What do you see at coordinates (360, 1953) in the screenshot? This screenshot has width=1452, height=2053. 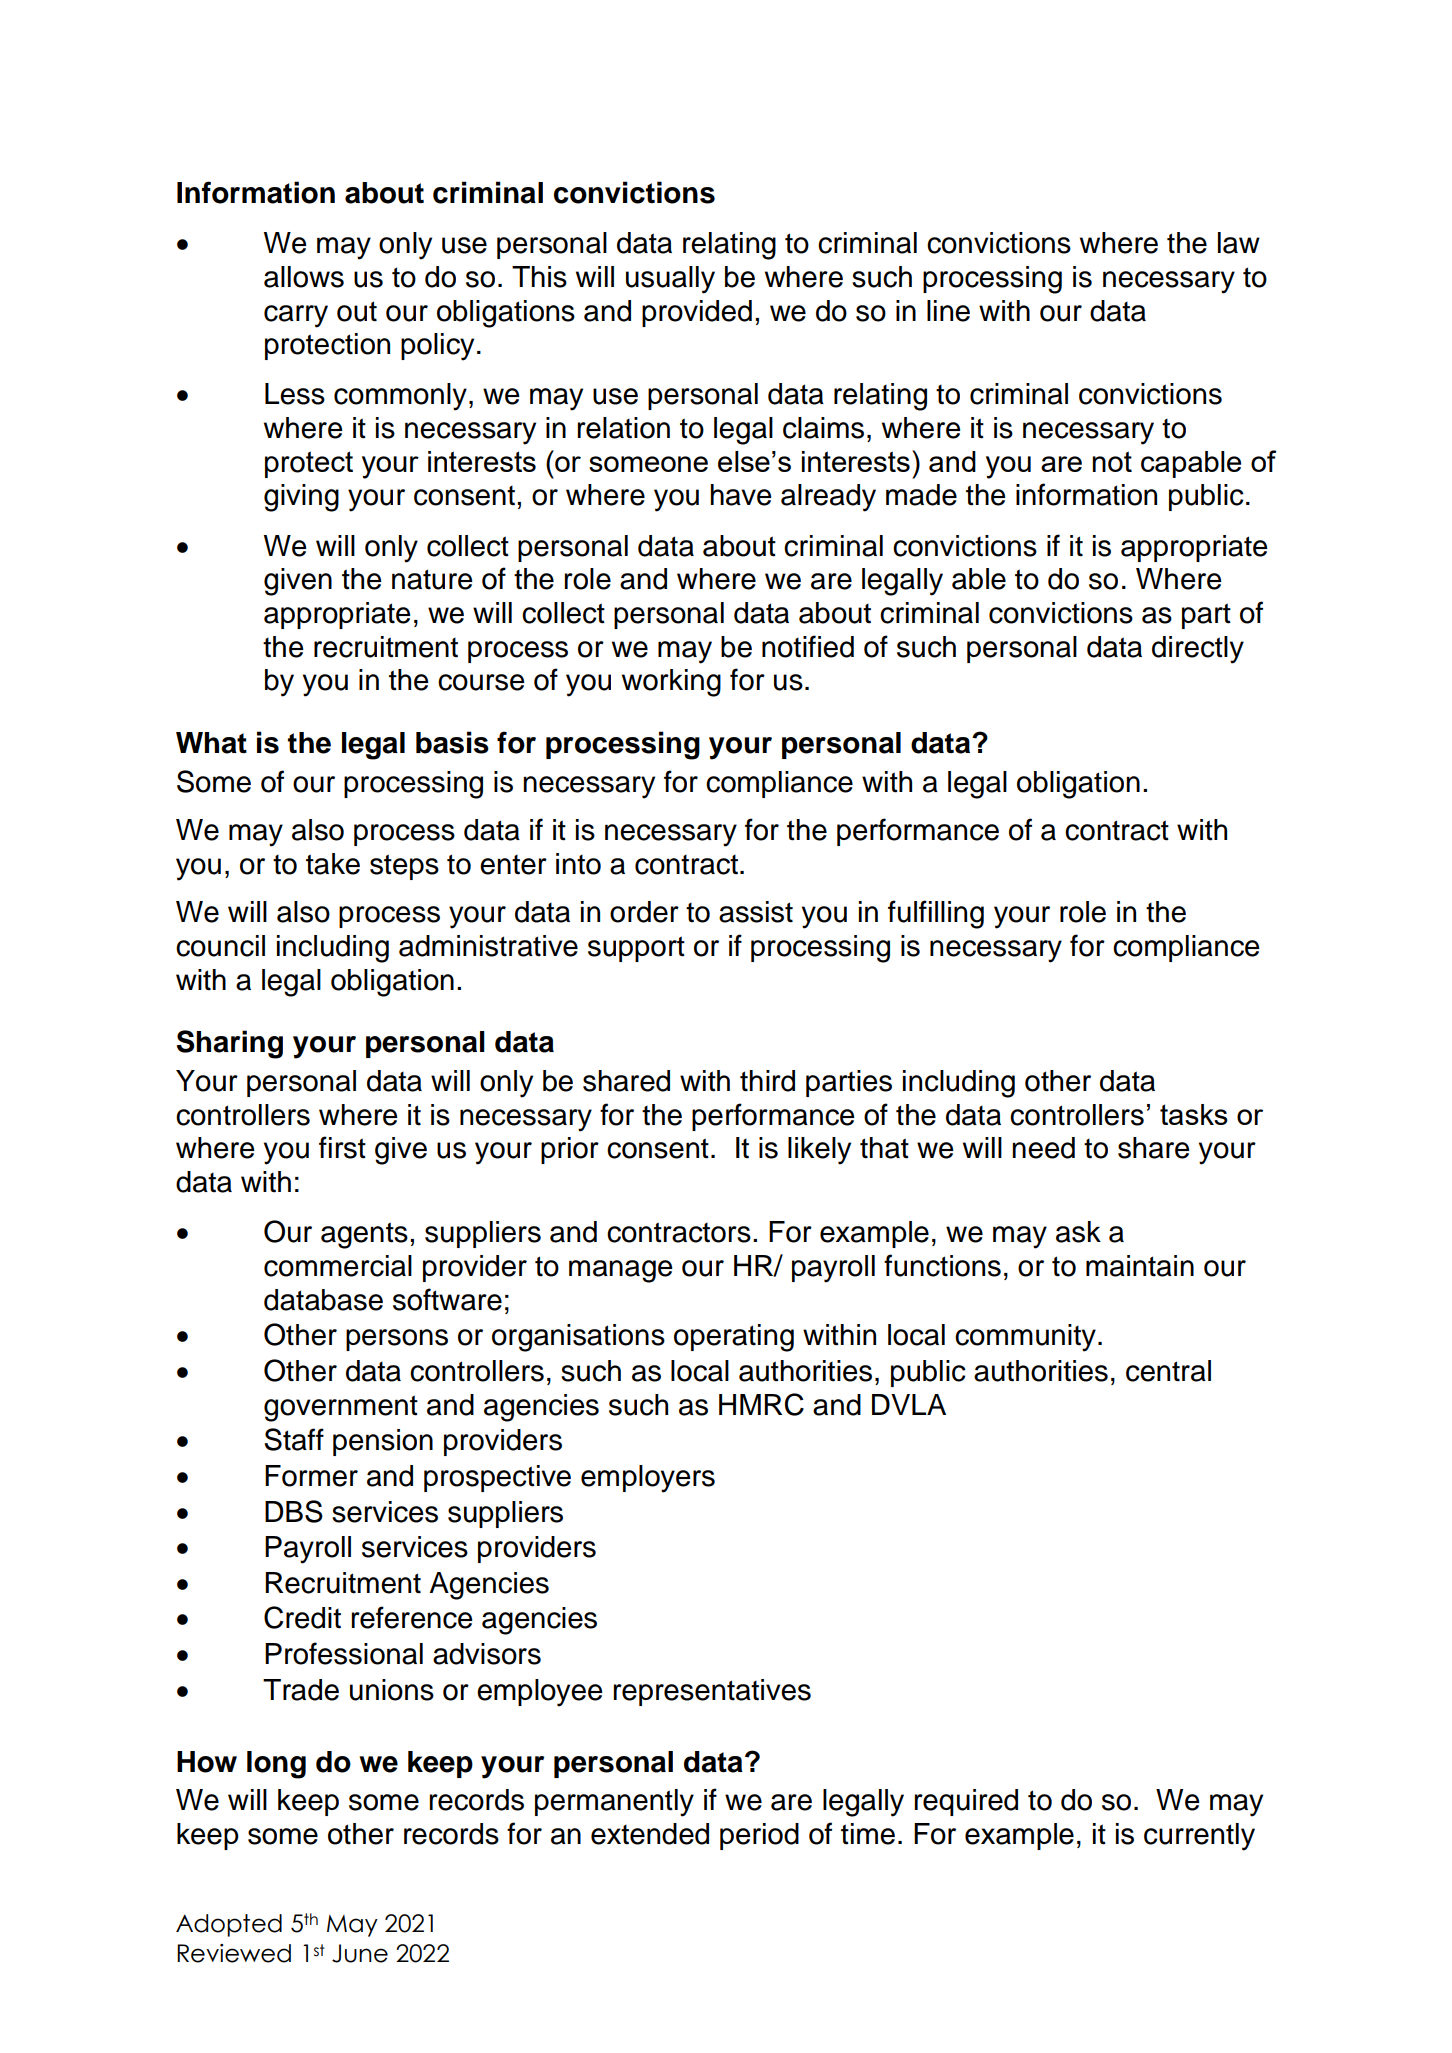 I see `June` at bounding box center [360, 1953].
